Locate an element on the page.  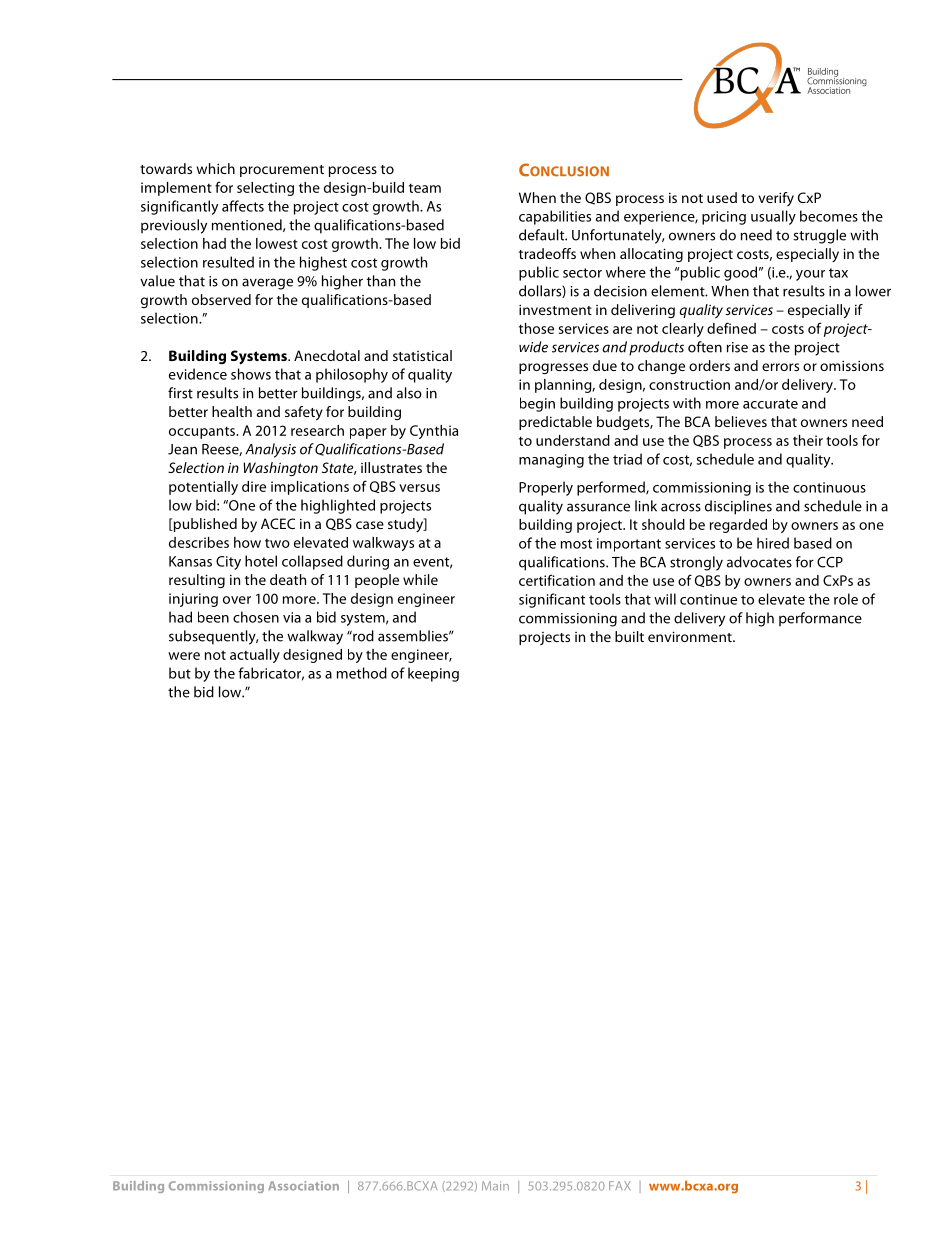
Main is located at coordinates (495, 1186).
